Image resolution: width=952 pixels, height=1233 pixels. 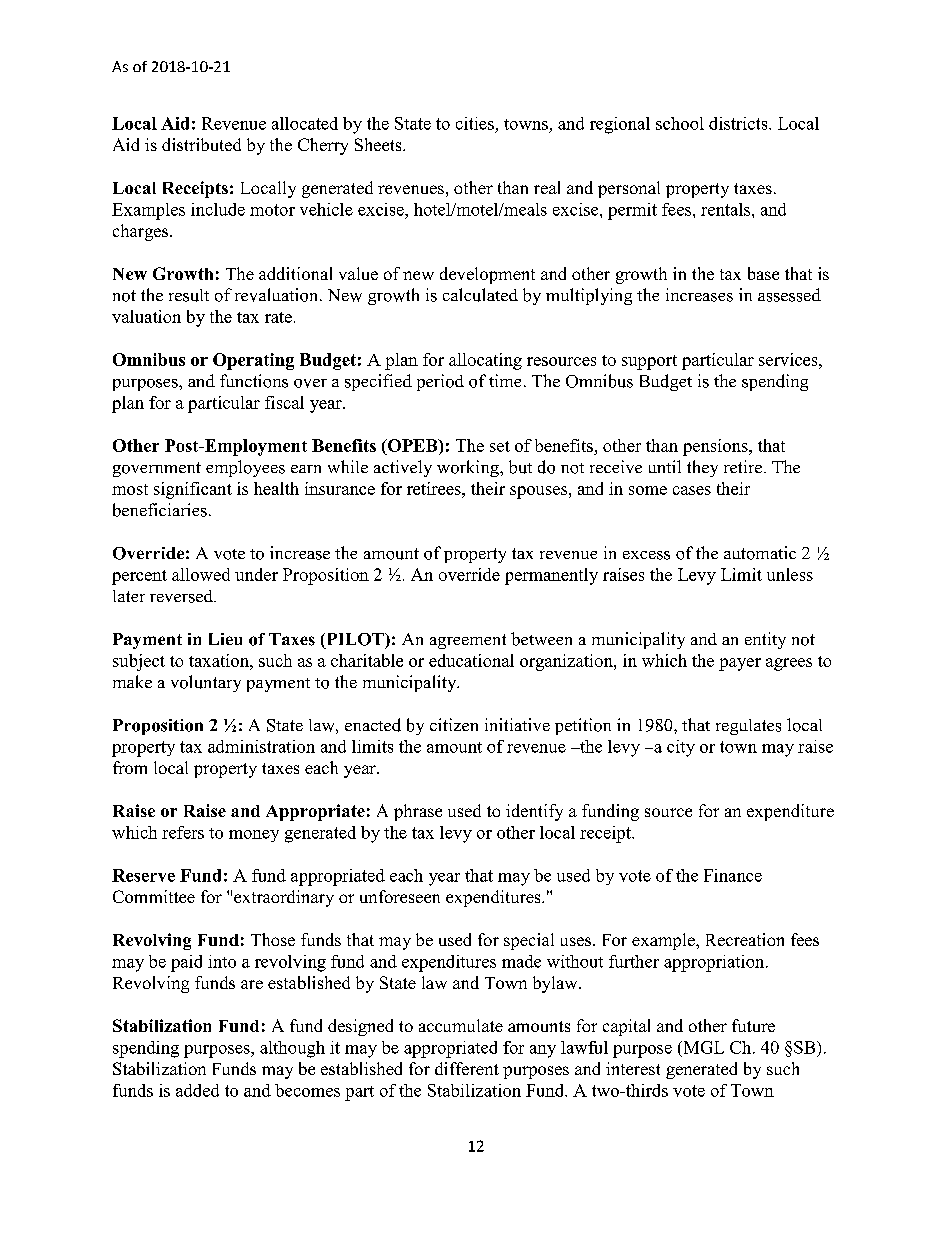 I want to click on entity, so click(x=765, y=640).
